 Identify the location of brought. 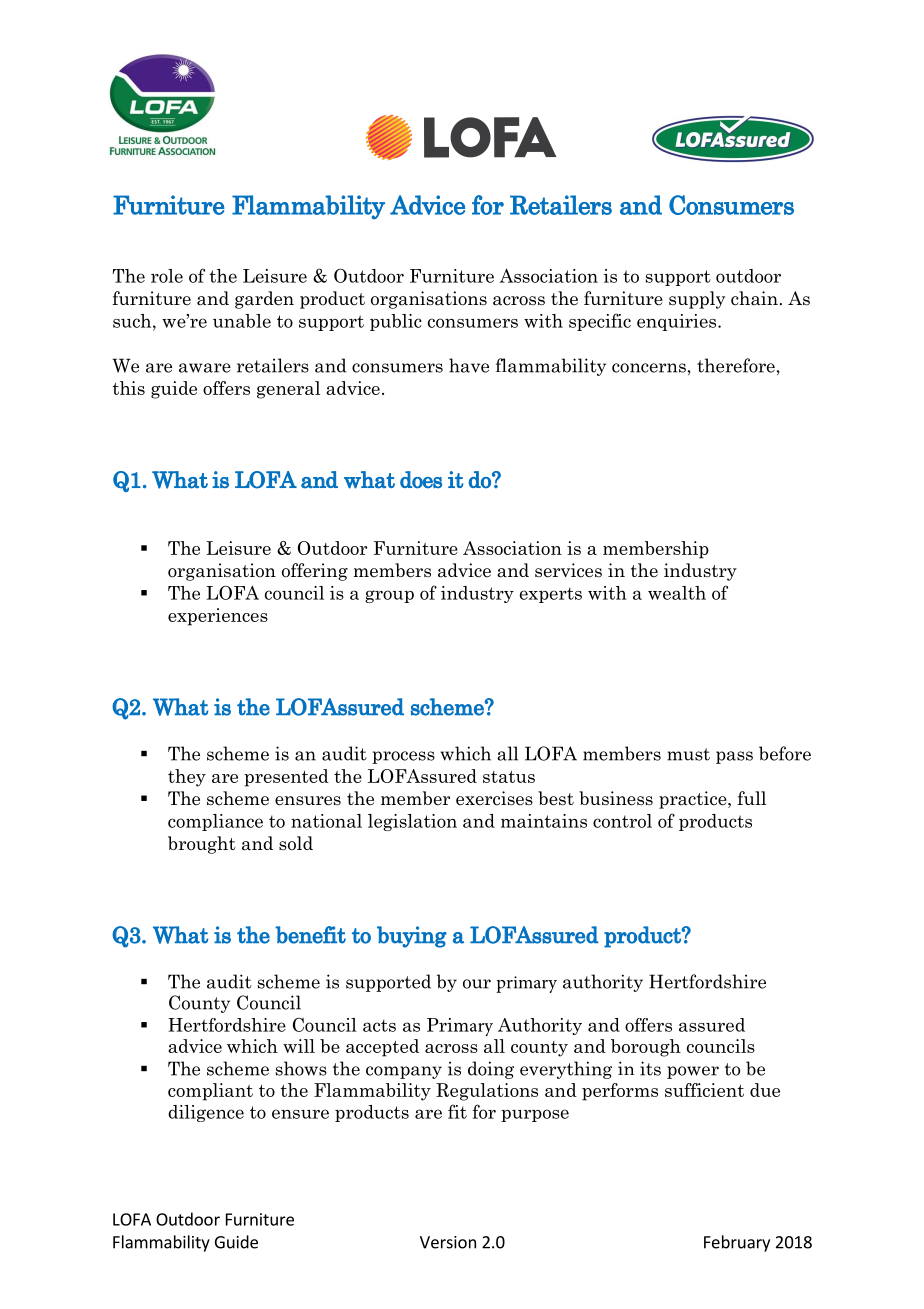
(202, 845).
